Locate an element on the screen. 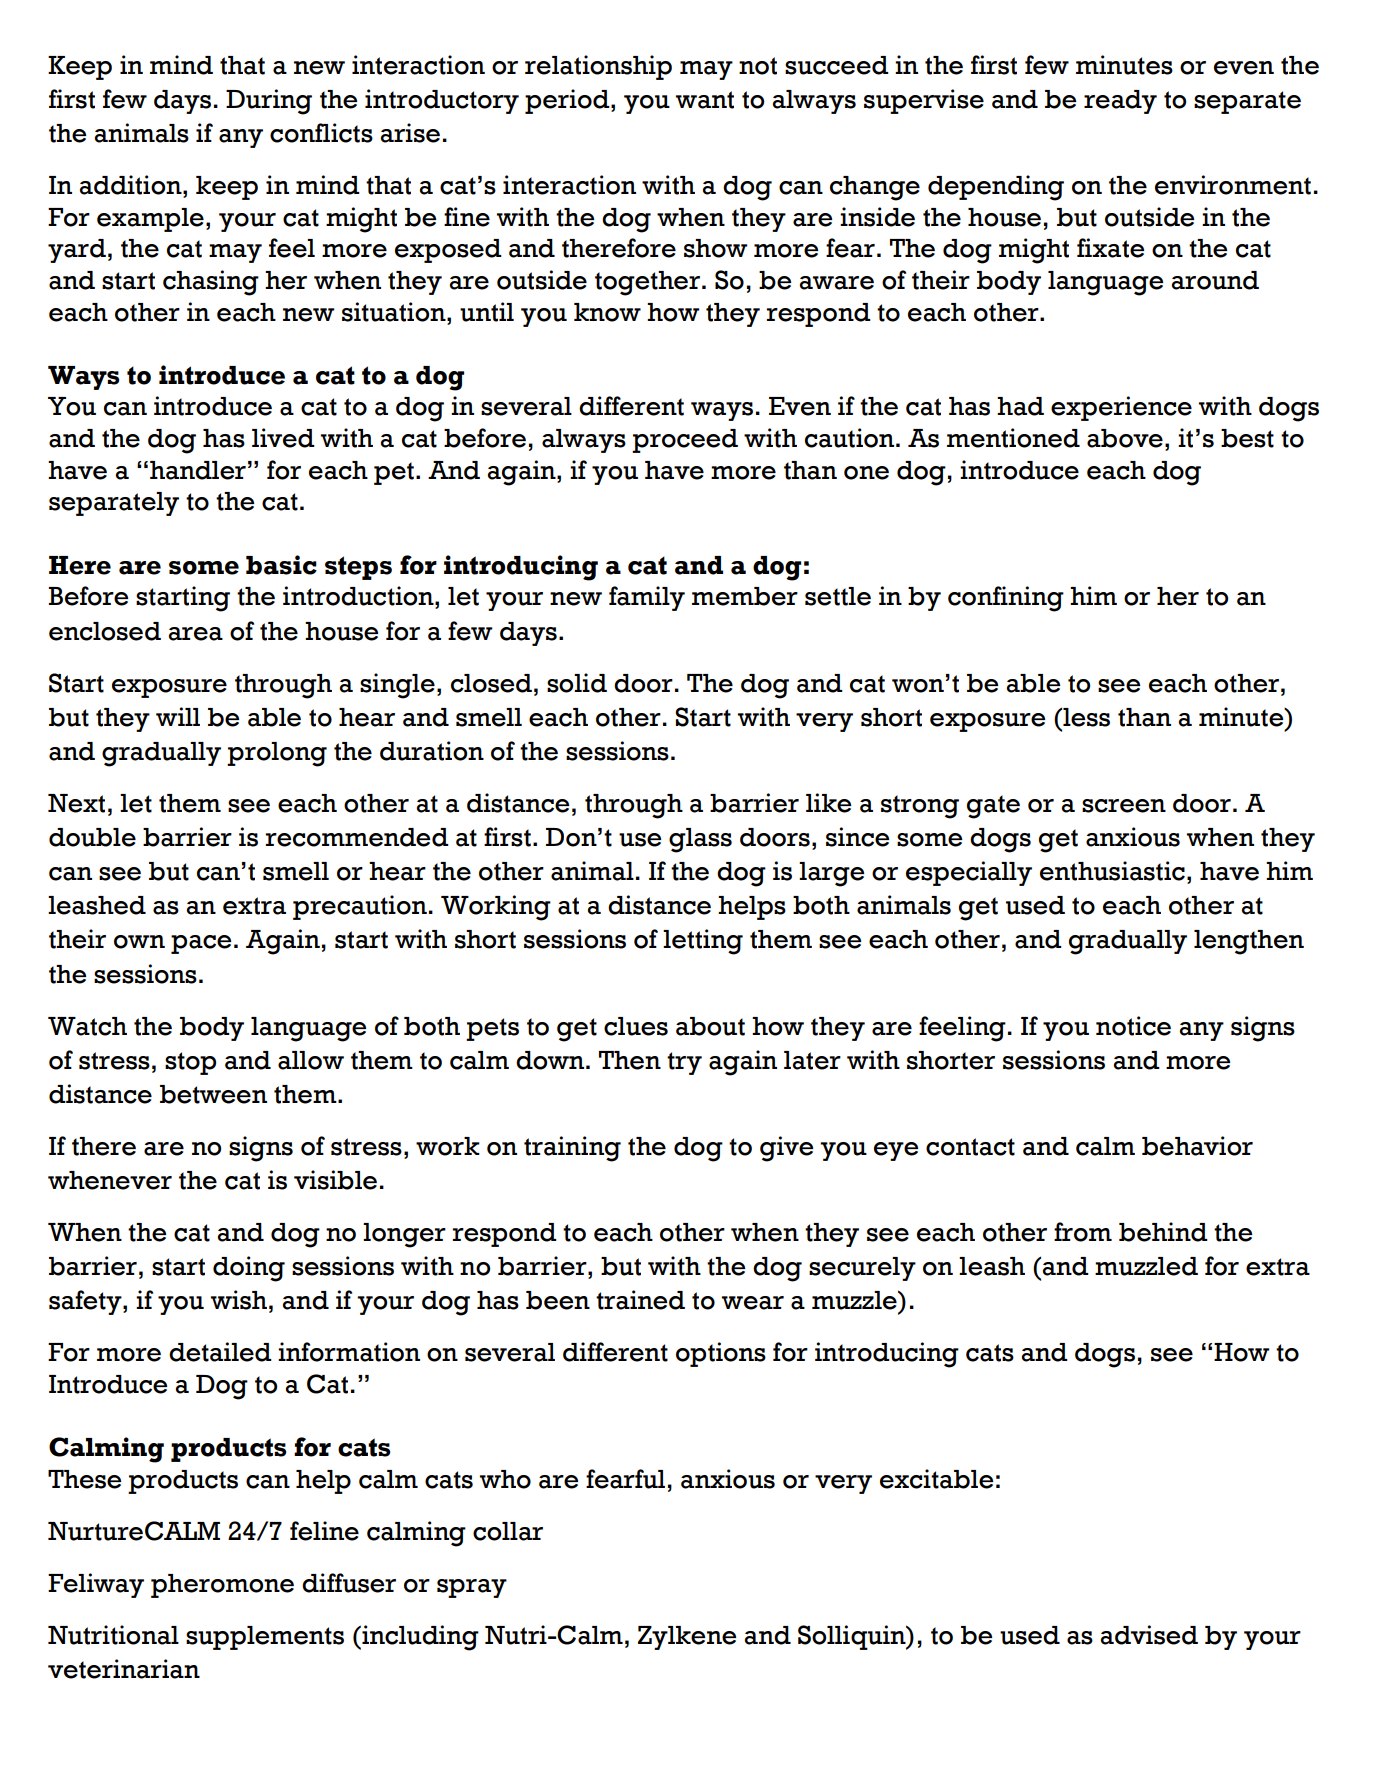 The height and width of the screenshot is (1777, 1373). advised is located at coordinates (1149, 1635).
